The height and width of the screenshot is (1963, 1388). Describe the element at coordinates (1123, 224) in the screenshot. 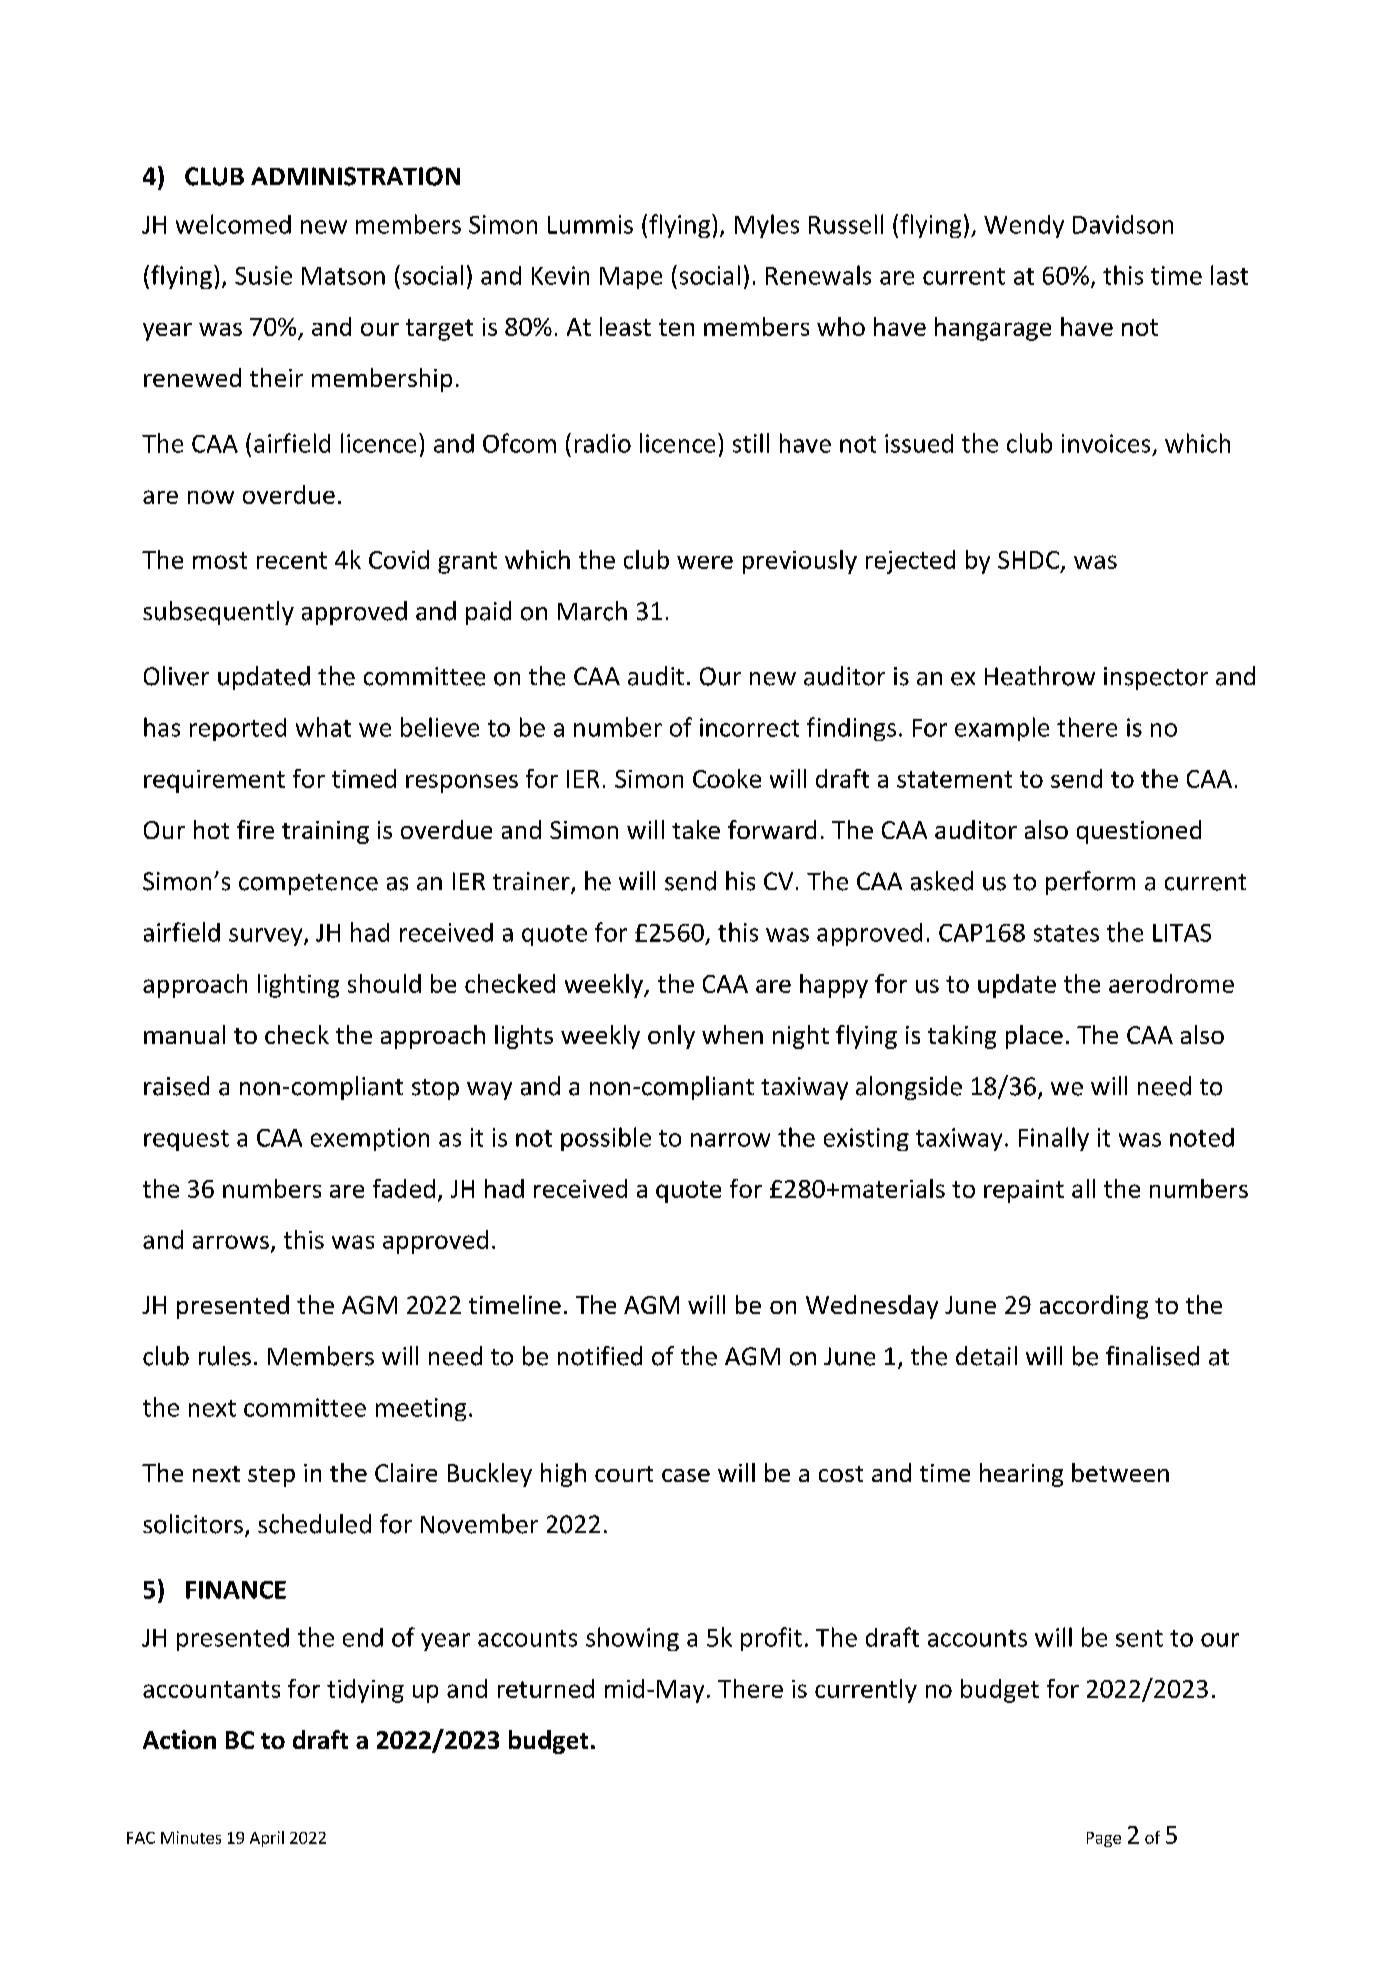

I see `Davidson` at that location.
